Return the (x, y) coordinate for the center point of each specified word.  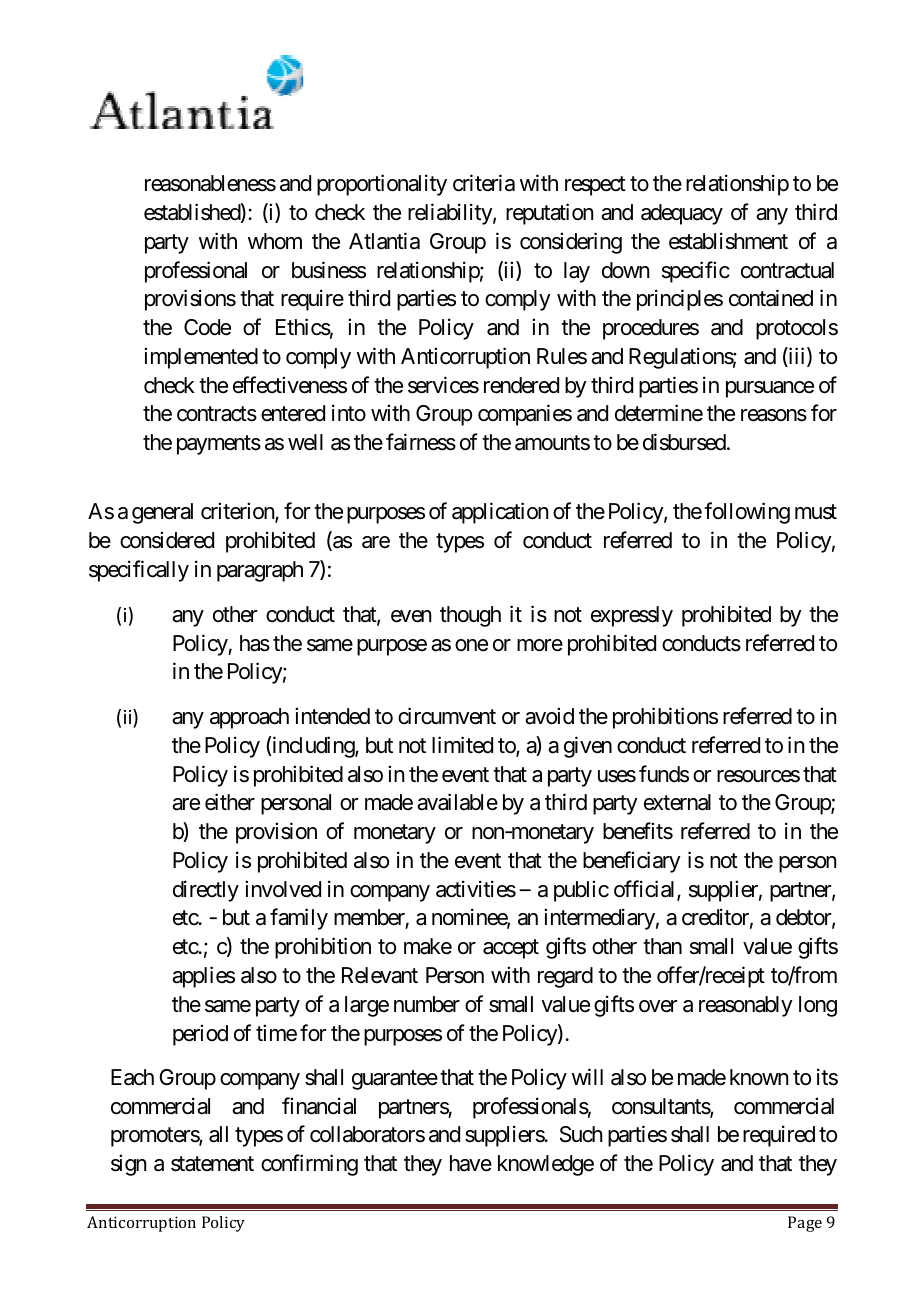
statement (212, 1164)
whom (275, 241)
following (747, 513)
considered (167, 540)
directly (206, 891)
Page (805, 1224)
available (457, 802)
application (500, 513)
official (646, 890)
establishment (728, 241)
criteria (484, 183)
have (471, 1163)
